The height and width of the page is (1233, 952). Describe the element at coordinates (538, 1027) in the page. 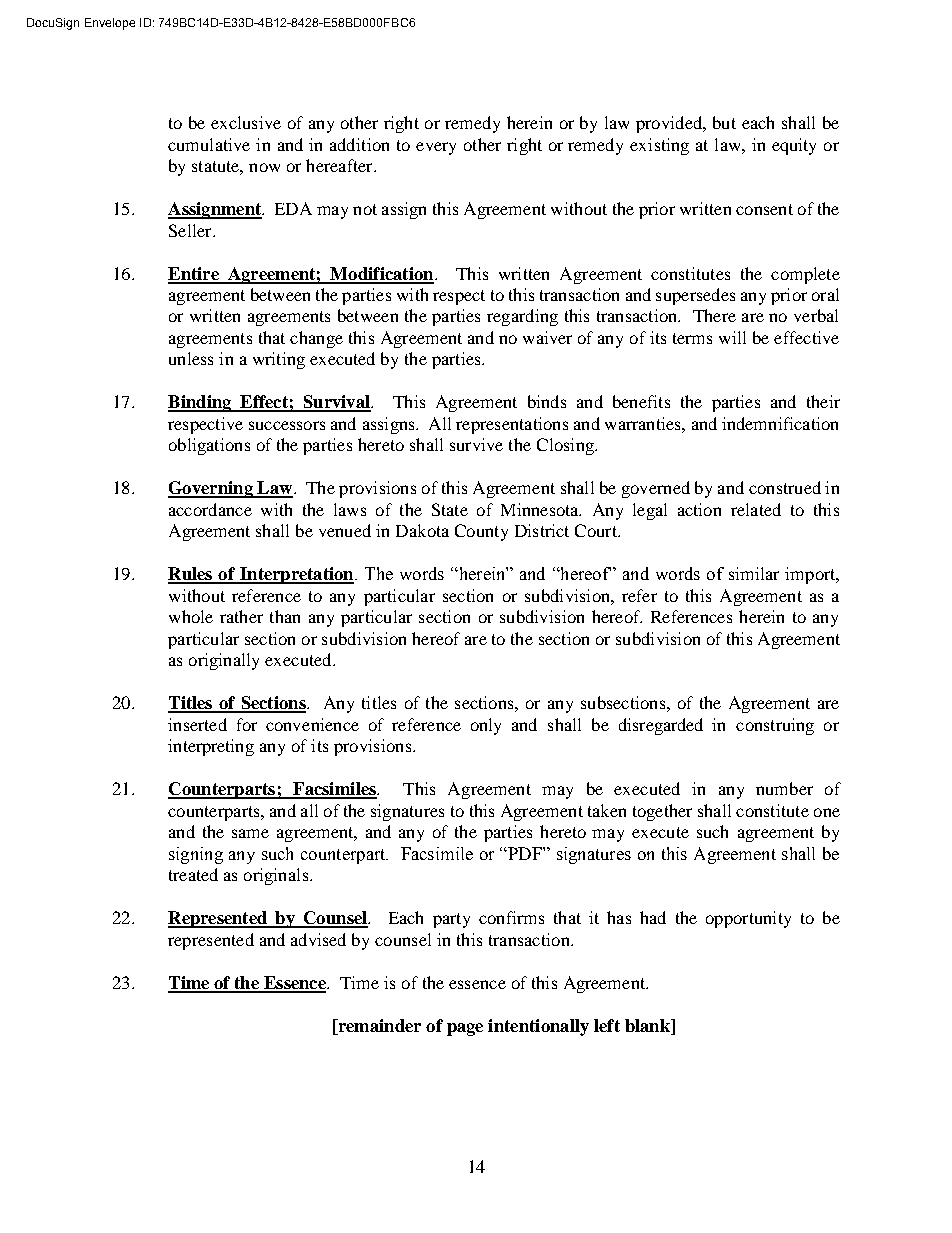

I see `intentionally` at that location.
